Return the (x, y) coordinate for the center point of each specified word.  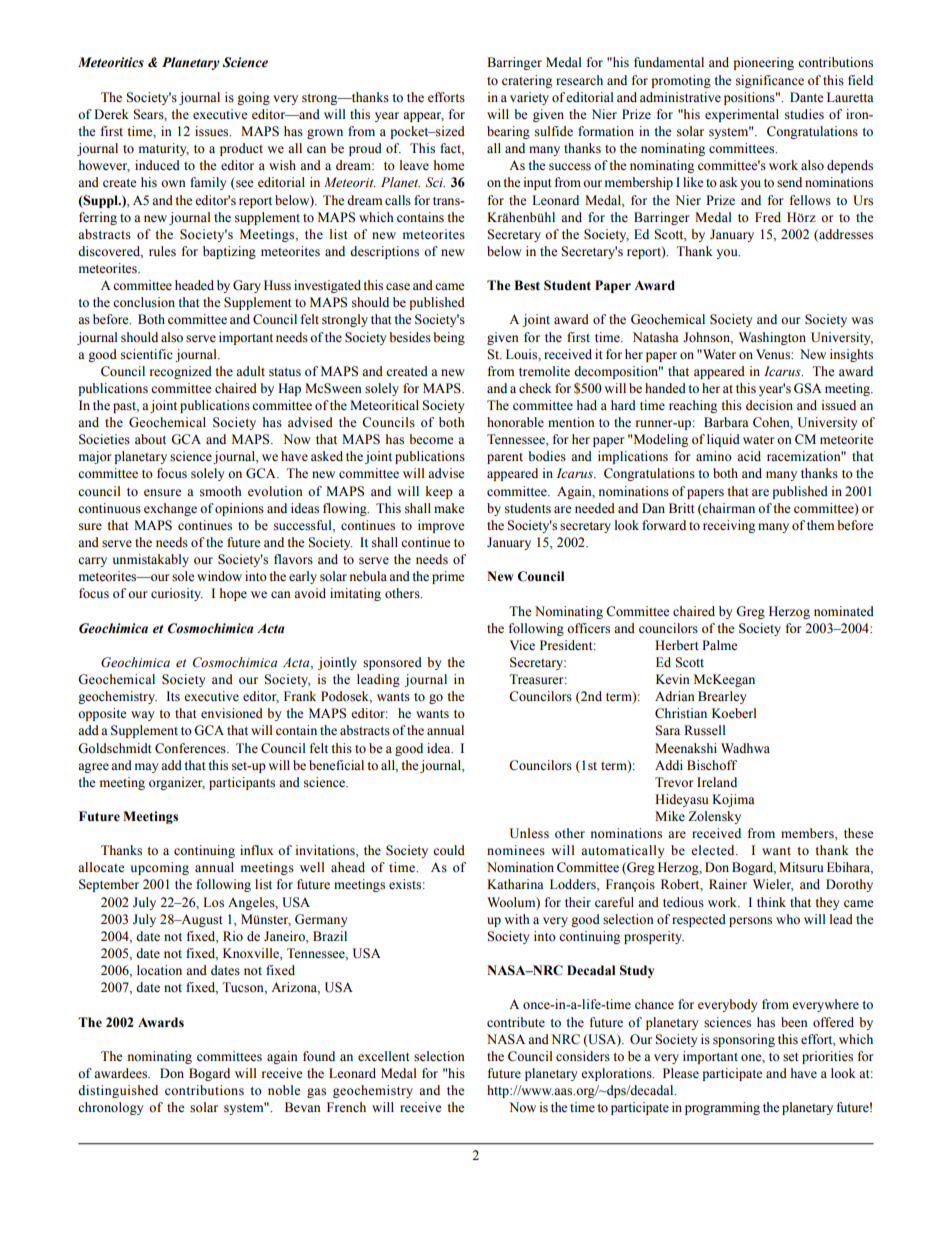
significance (770, 81)
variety (529, 98)
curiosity (177, 594)
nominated (844, 611)
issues (213, 131)
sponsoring (744, 1040)
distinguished (118, 1091)
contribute (516, 1022)
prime (448, 577)
